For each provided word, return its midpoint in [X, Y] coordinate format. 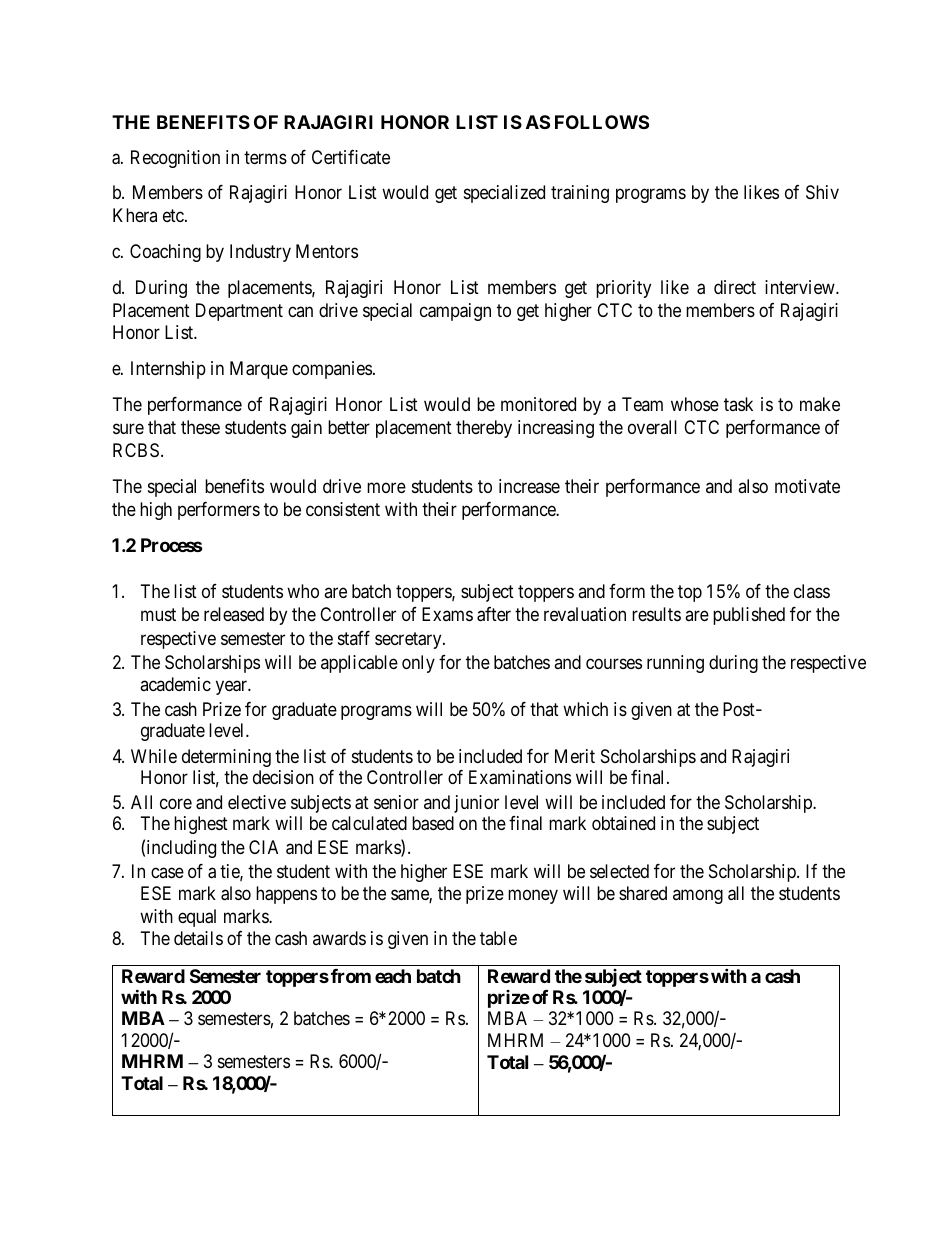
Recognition [175, 159]
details [198, 938]
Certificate [351, 157]
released [234, 614]
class [812, 591]
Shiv [822, 192]
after [494, 614]
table [498, 938]
